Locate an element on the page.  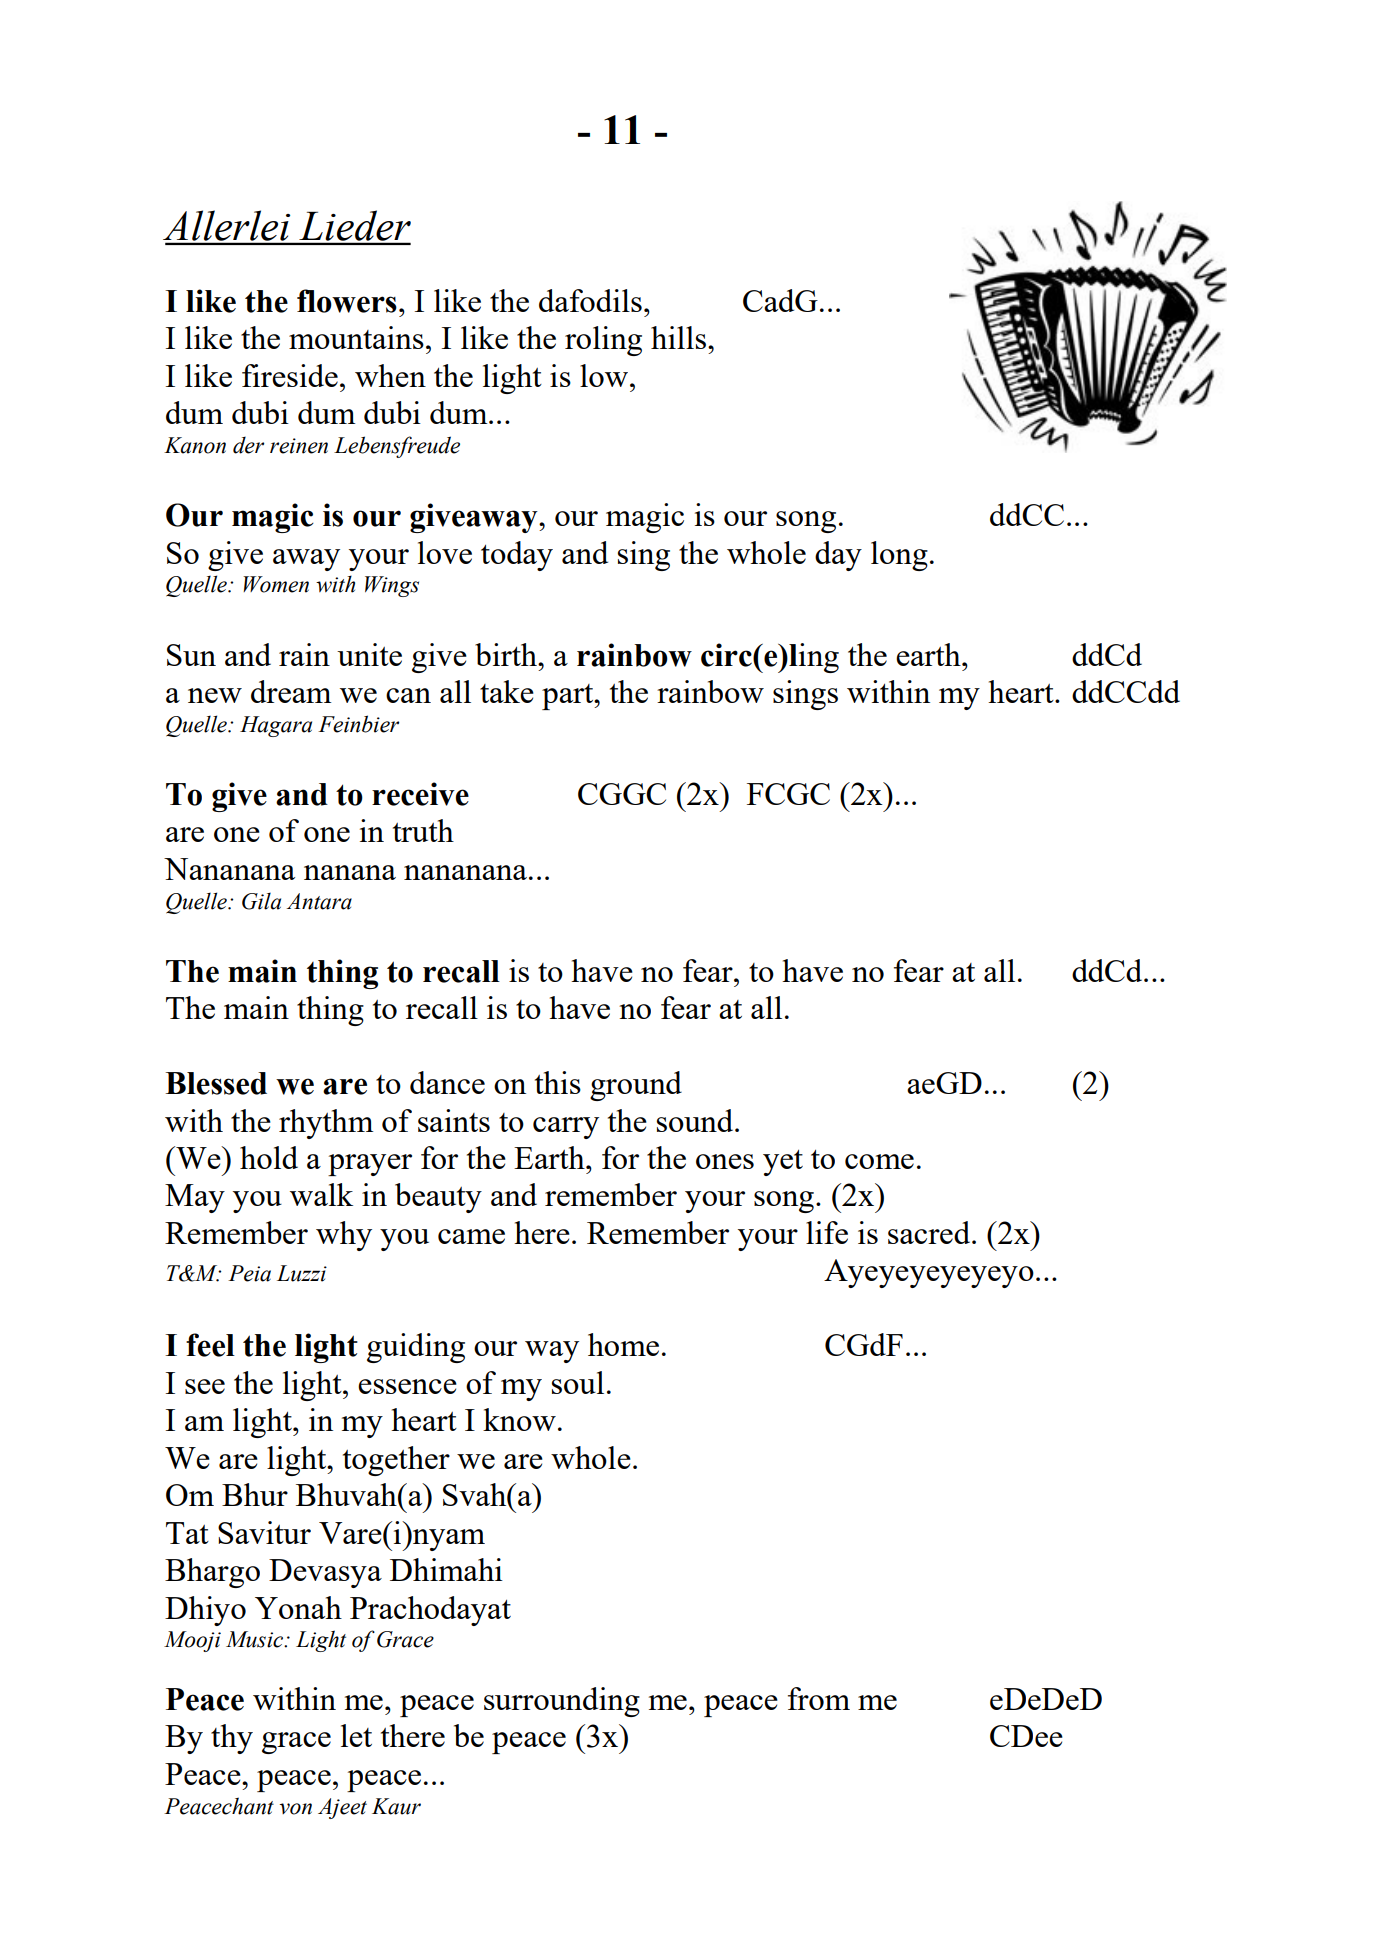
long is located at coordinates (899, 556).
